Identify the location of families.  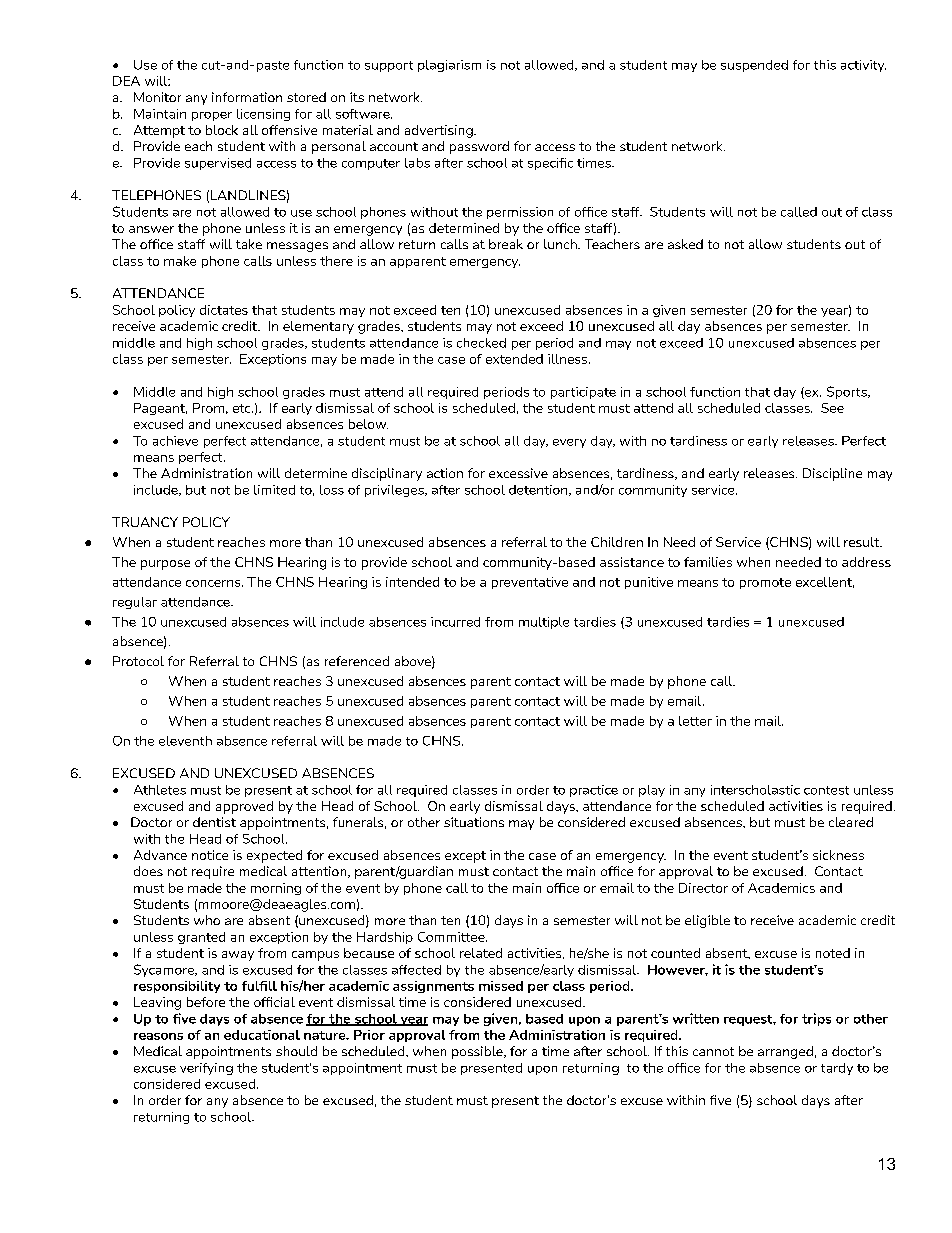
(708, 562).
